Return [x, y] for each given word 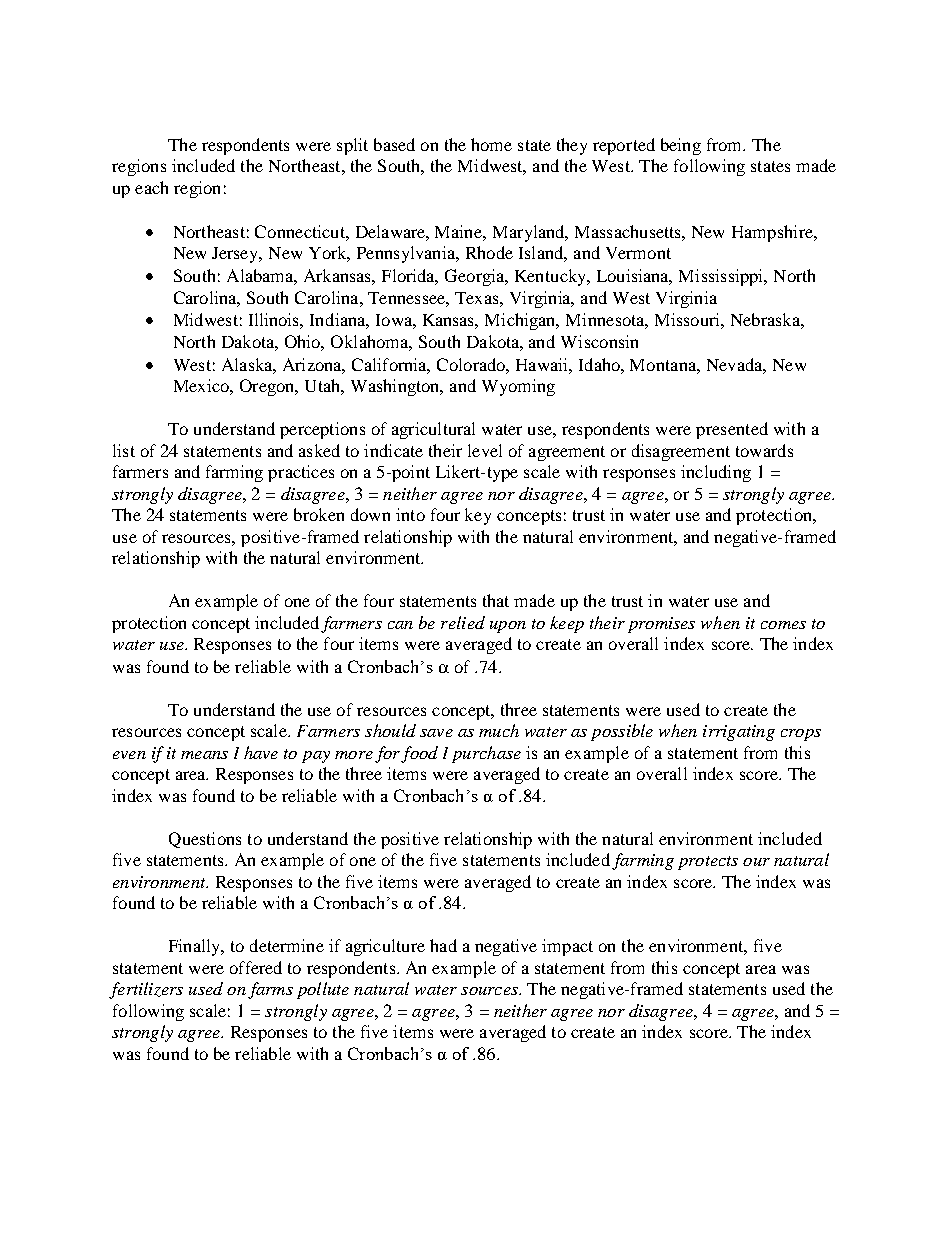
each [151, 187]
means [204, 755]
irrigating [739, 733]
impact [567, 947]
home [491, 144]
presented [732, 430]
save [436, 733]
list [124, 450]
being [681, 146]
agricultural [433, 430]
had [443, 945]
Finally [196, 947]
